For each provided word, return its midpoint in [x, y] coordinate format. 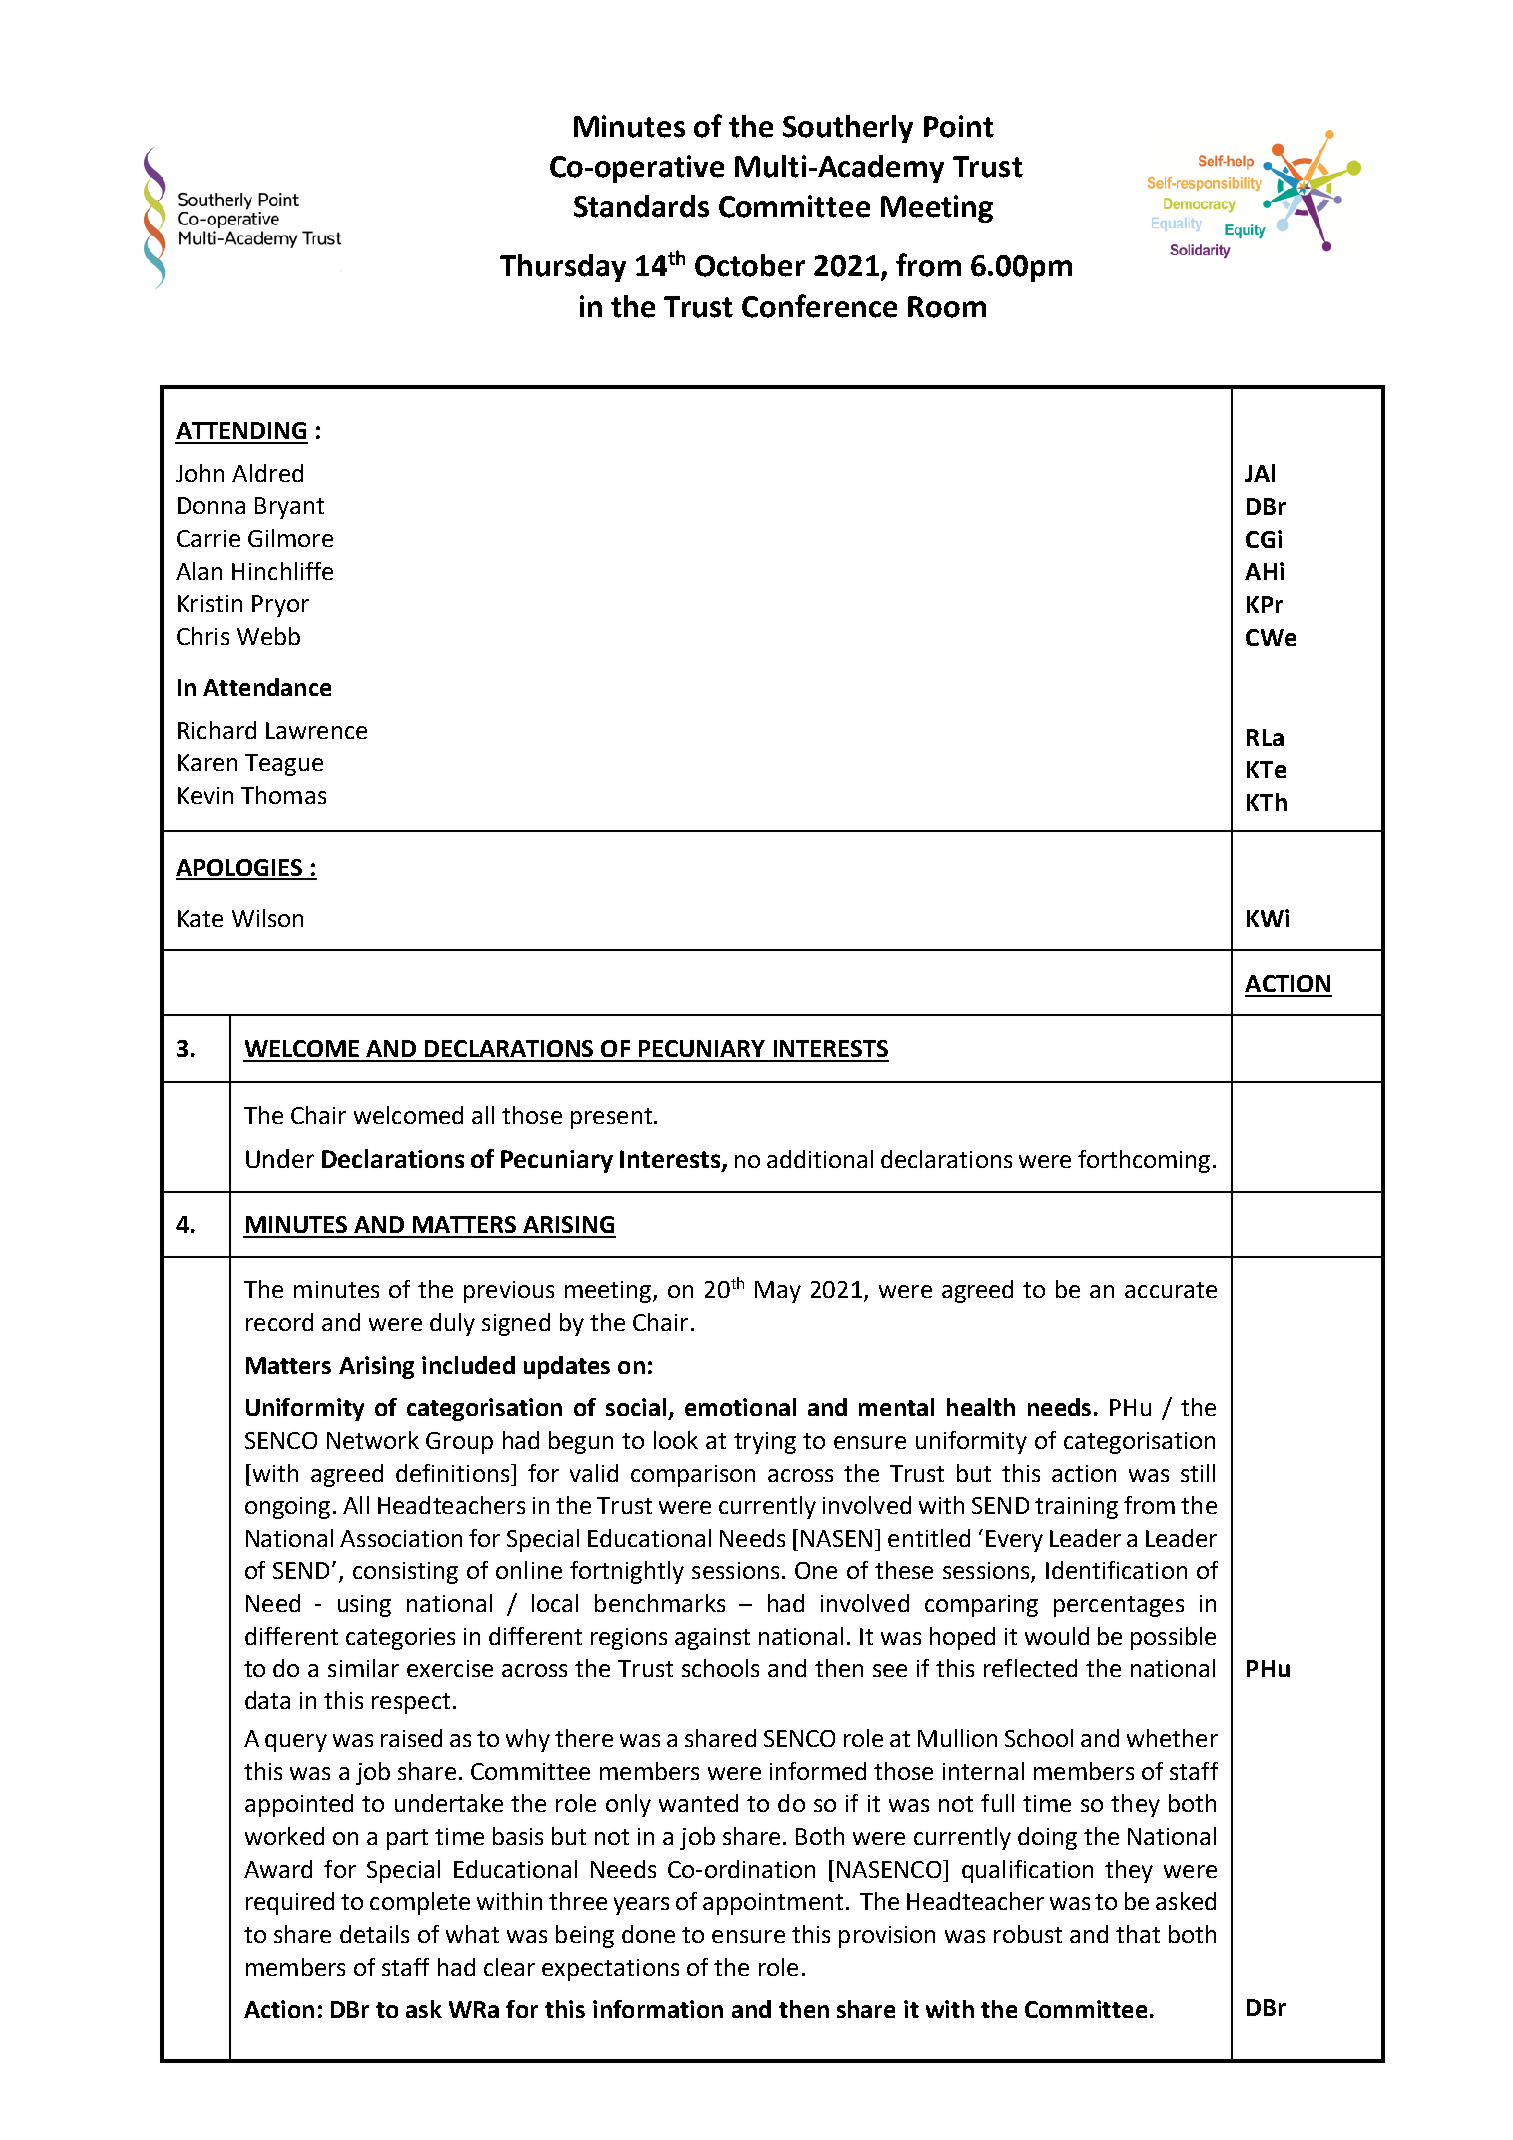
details [374, 1934]
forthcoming [1144, 1161]
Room [947, 307]
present [611, 1118]
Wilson [267, 918]
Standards [641, 206]
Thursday [563, 268]
